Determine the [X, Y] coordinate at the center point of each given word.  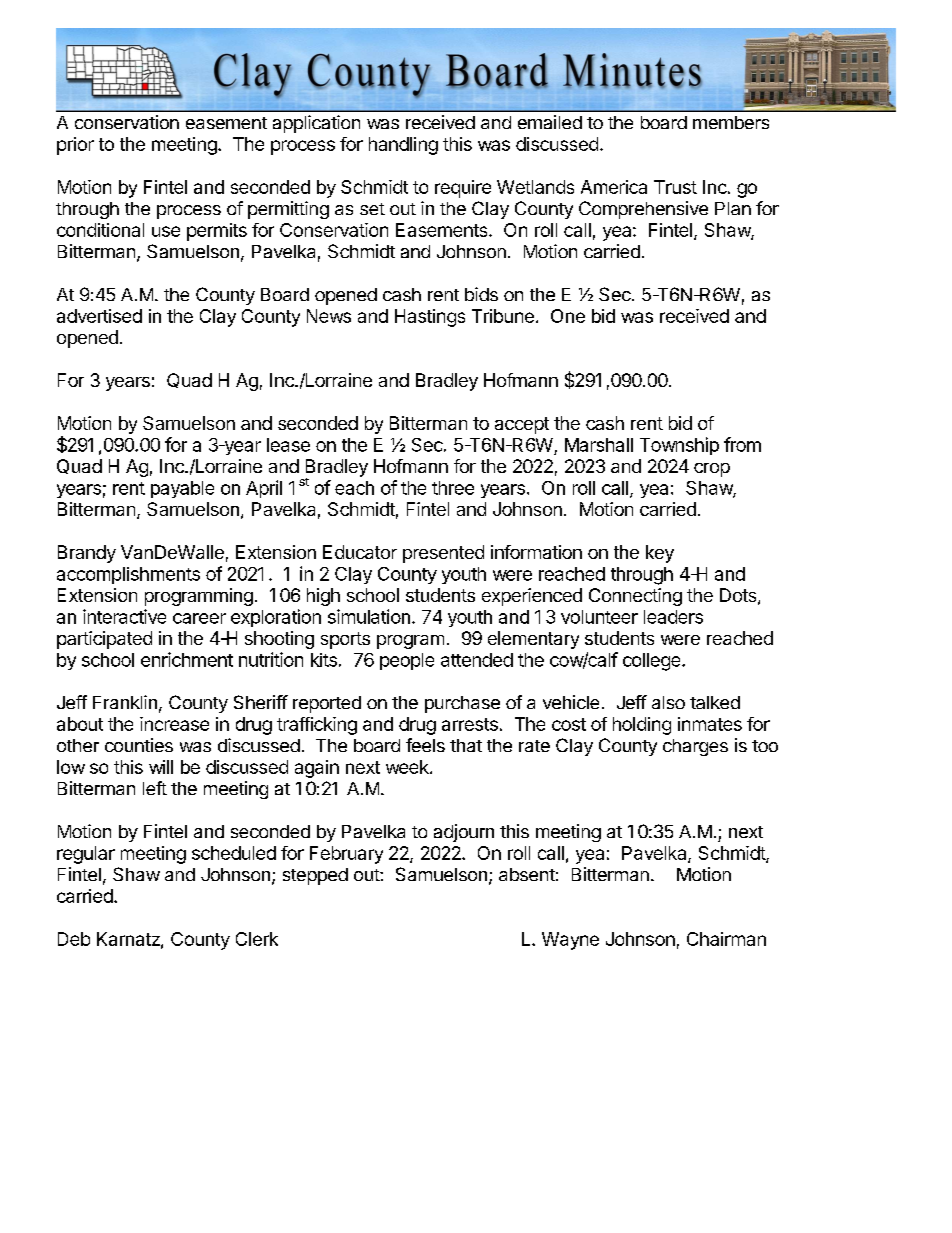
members [731, 122]
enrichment [187, 659]
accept [522, 425]
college [653, 662]
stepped [315, 876]
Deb [74, 939]
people [407, 661]
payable [182, 489]
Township [679, 446]
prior [75, 146]
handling [403, 146]
